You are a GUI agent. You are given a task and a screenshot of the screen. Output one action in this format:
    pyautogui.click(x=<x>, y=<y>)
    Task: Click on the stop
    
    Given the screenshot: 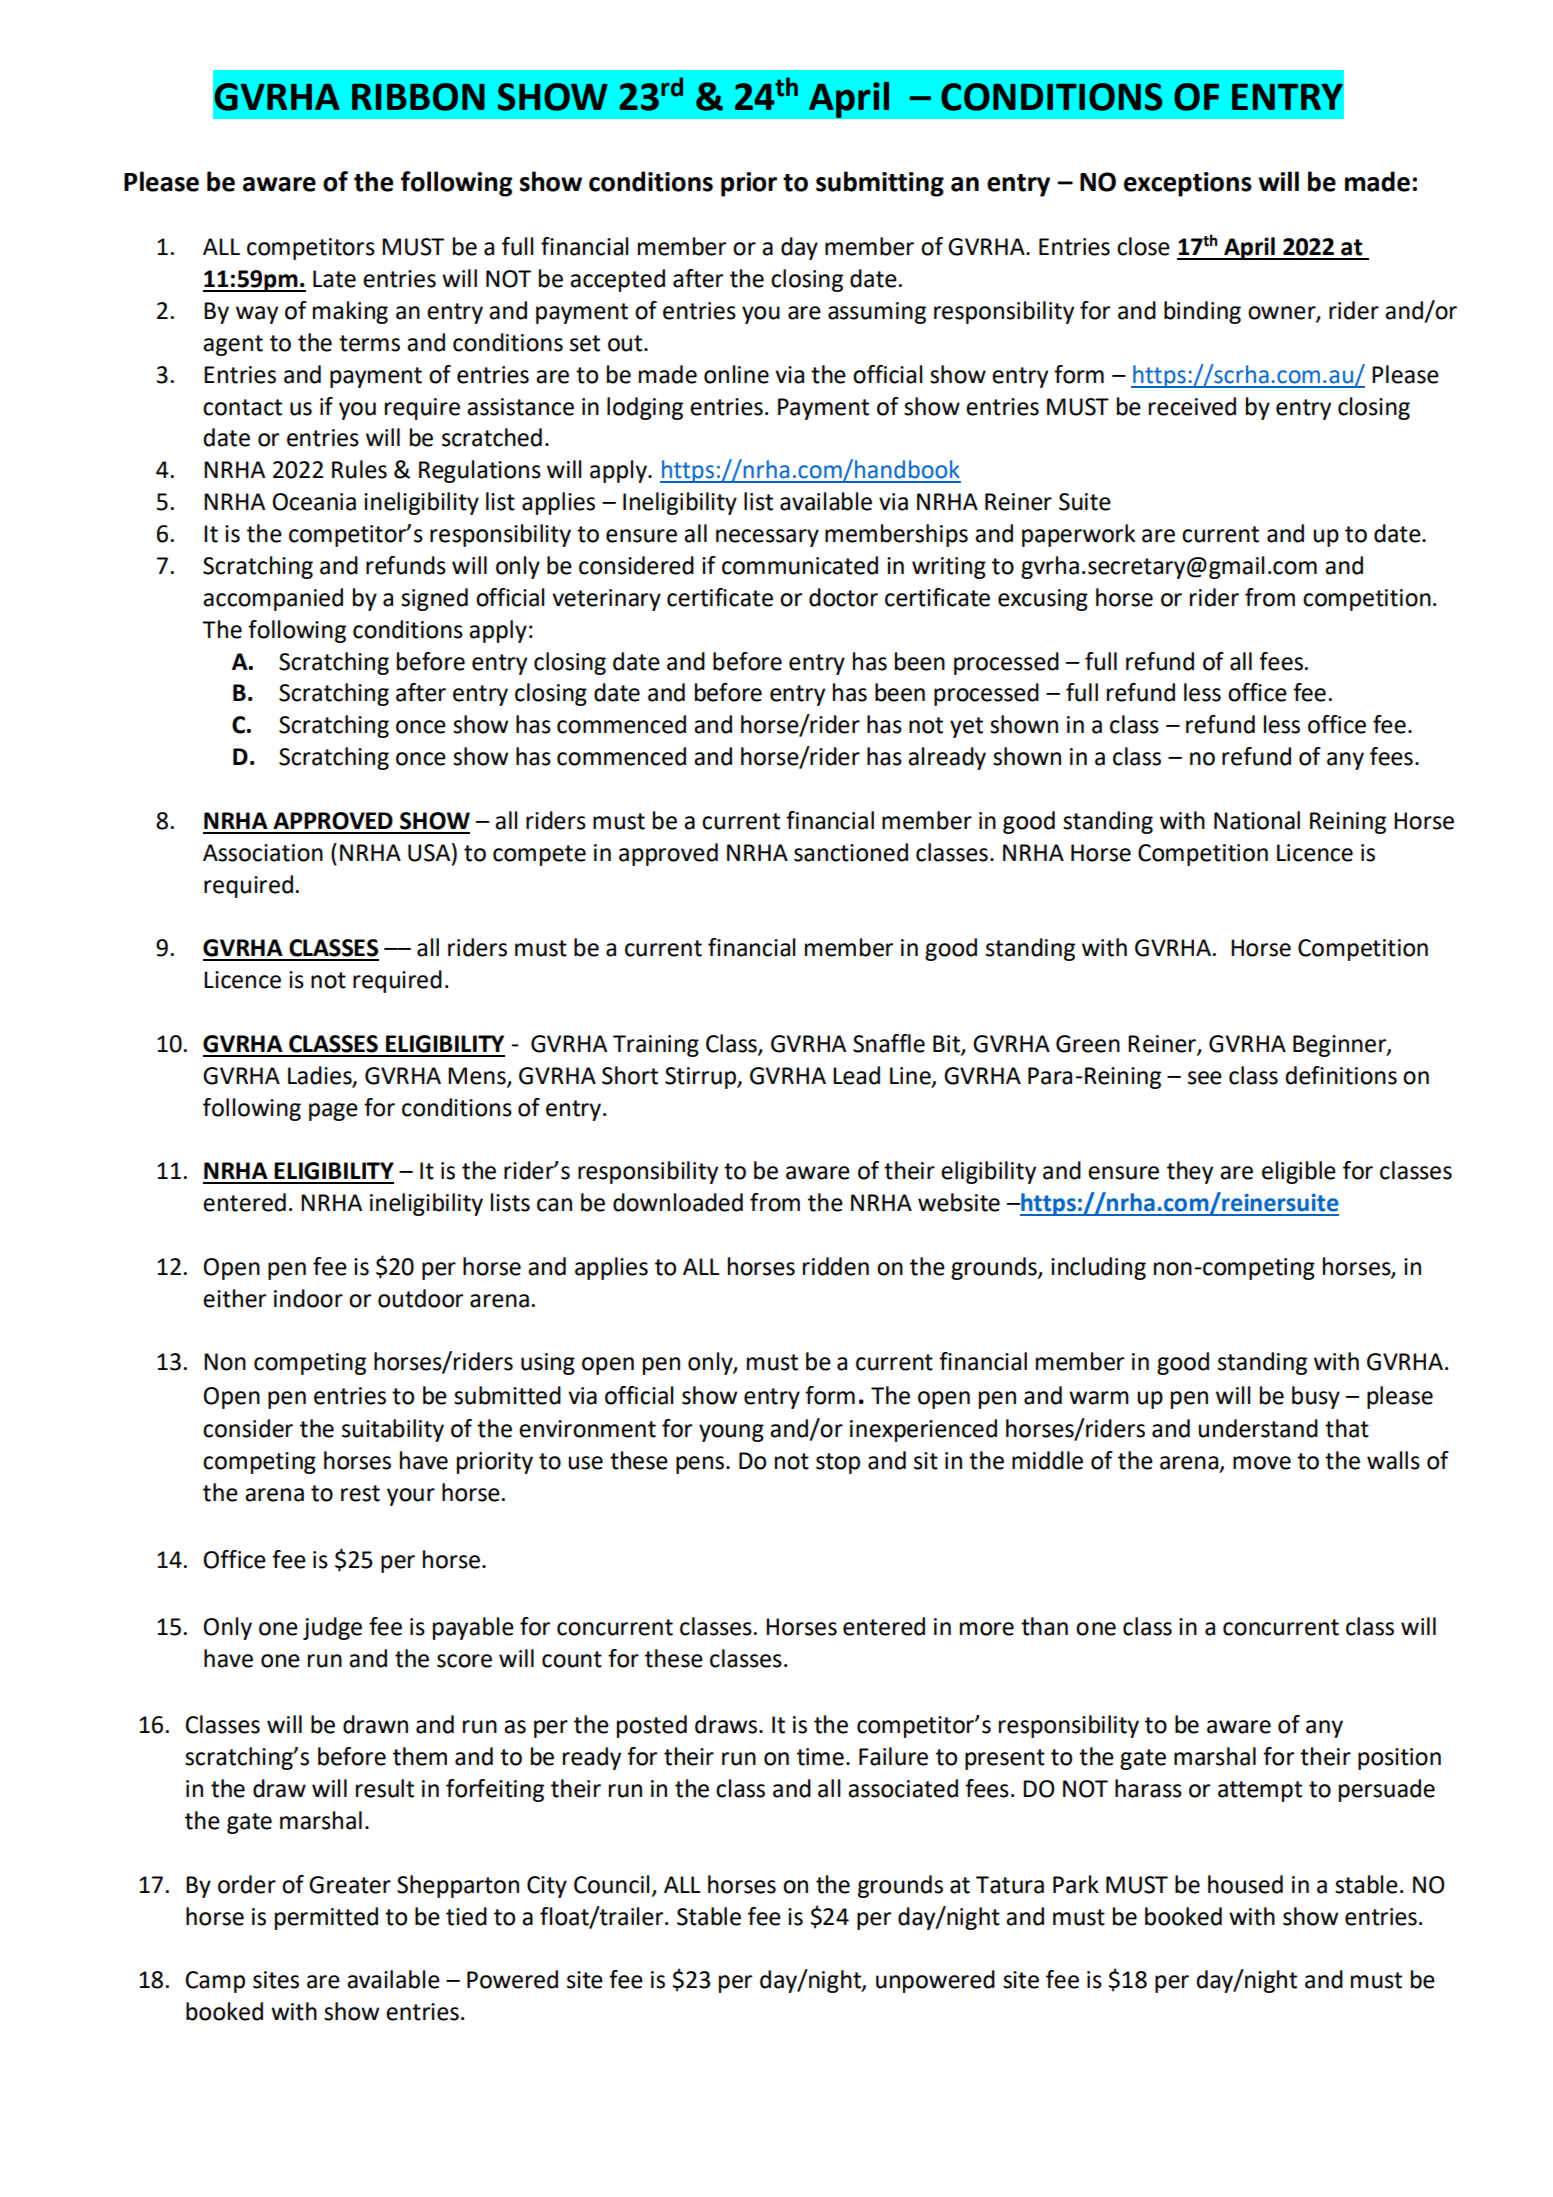 What is the action you would take?
    pyautogui.click(x=838, y=1463)
